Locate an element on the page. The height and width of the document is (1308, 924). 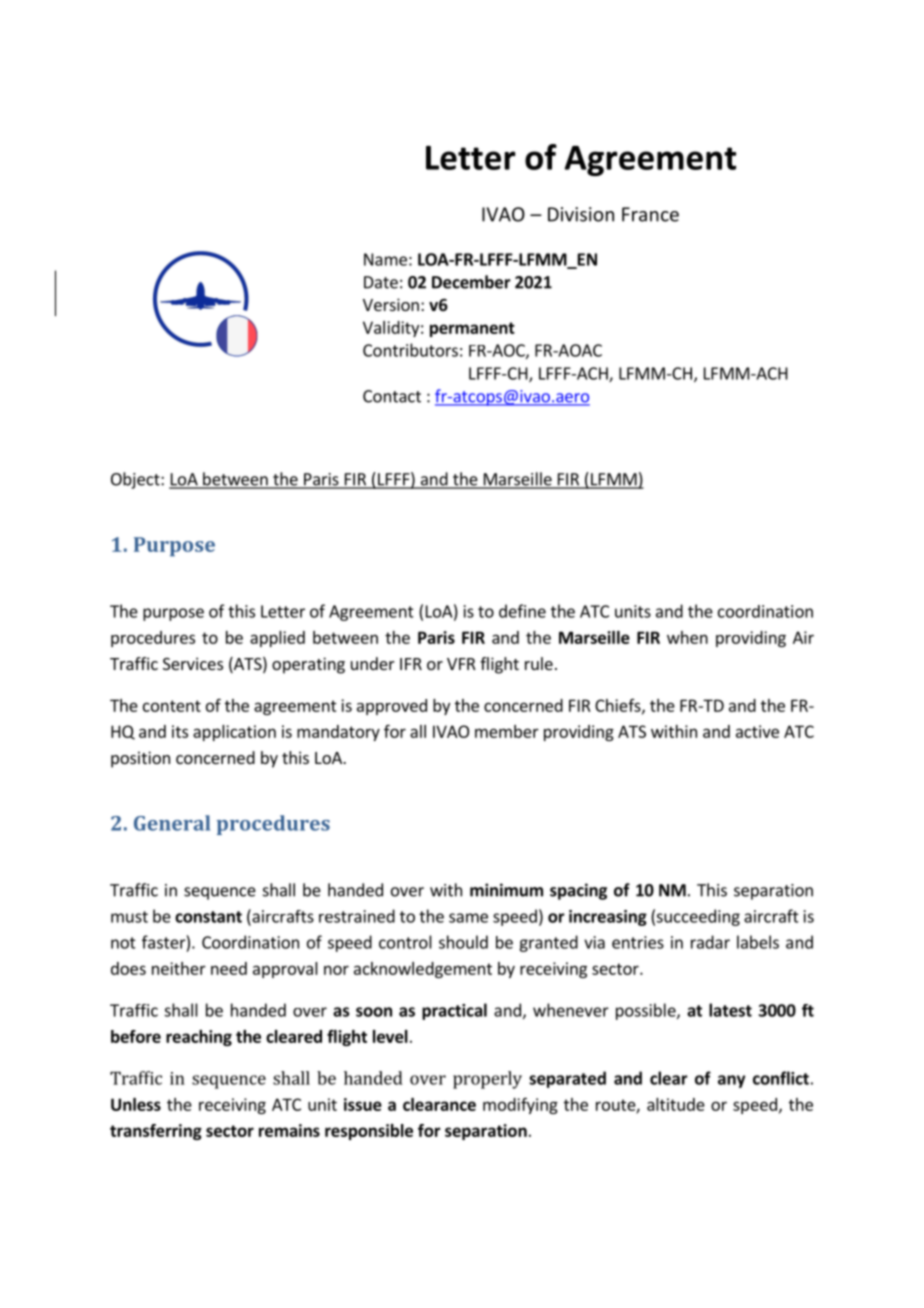
altitude is located at coordinates (676, 1104).
